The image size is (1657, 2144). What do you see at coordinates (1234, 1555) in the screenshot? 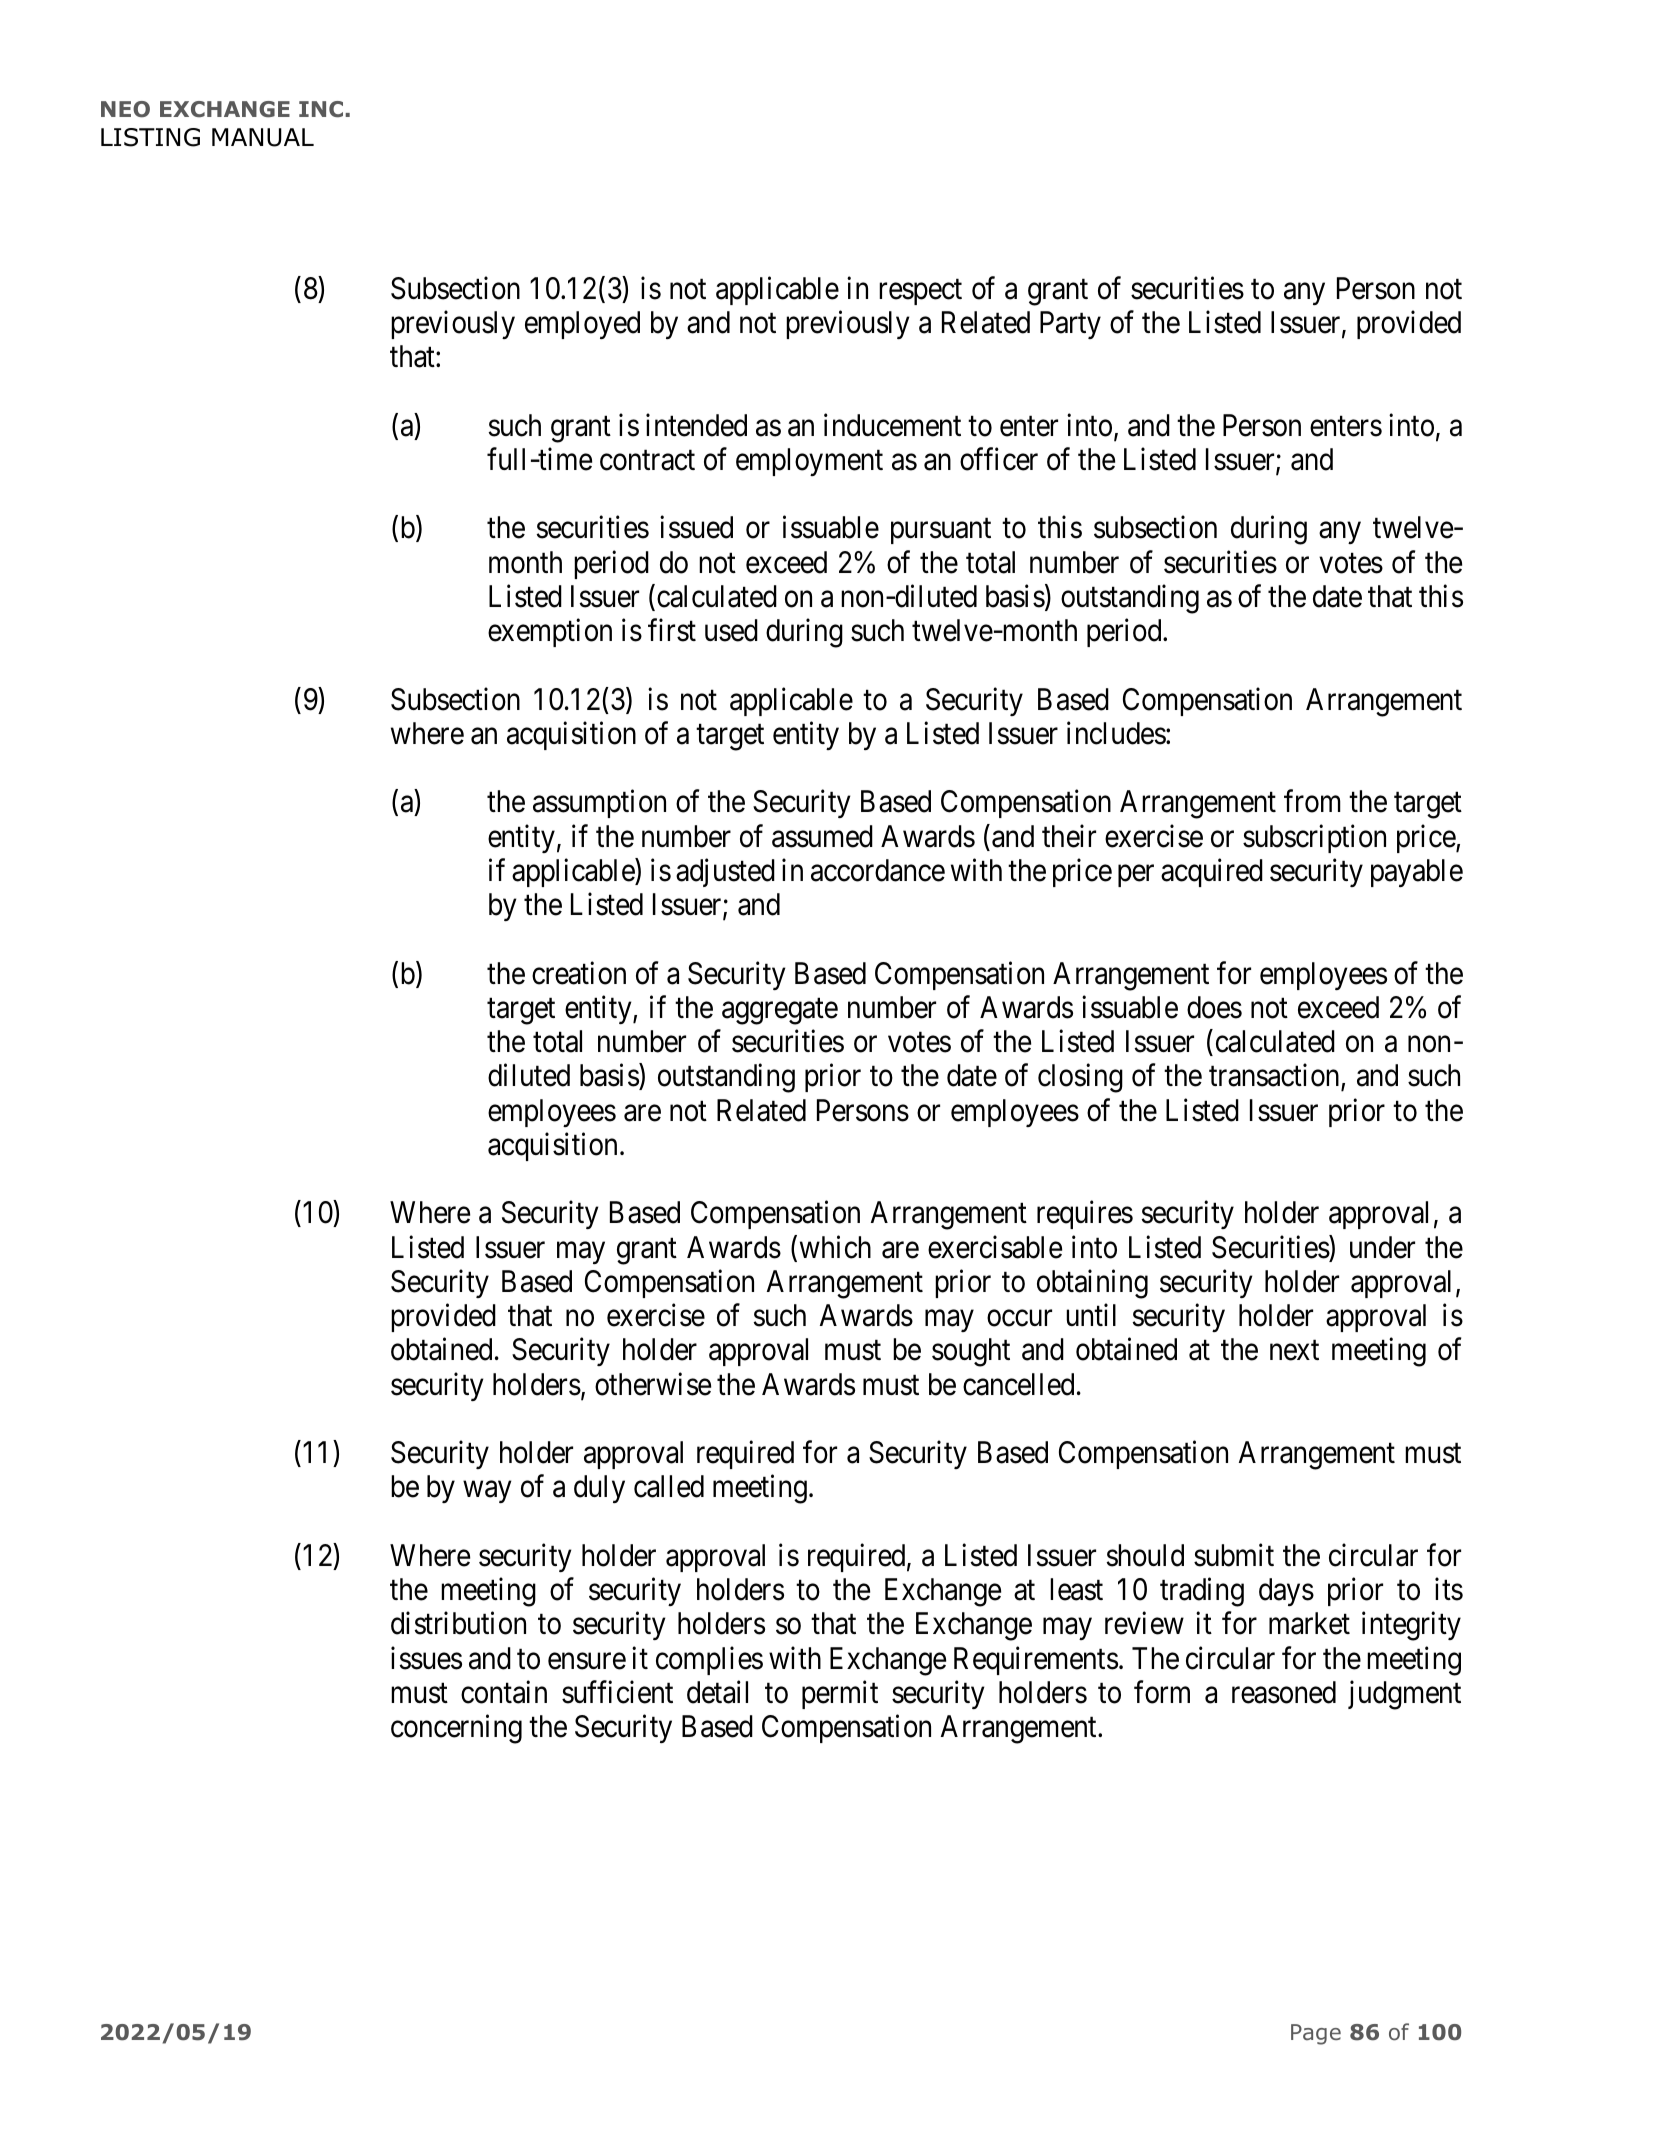
I see `submit` at bounding box center [1234, 1555].
